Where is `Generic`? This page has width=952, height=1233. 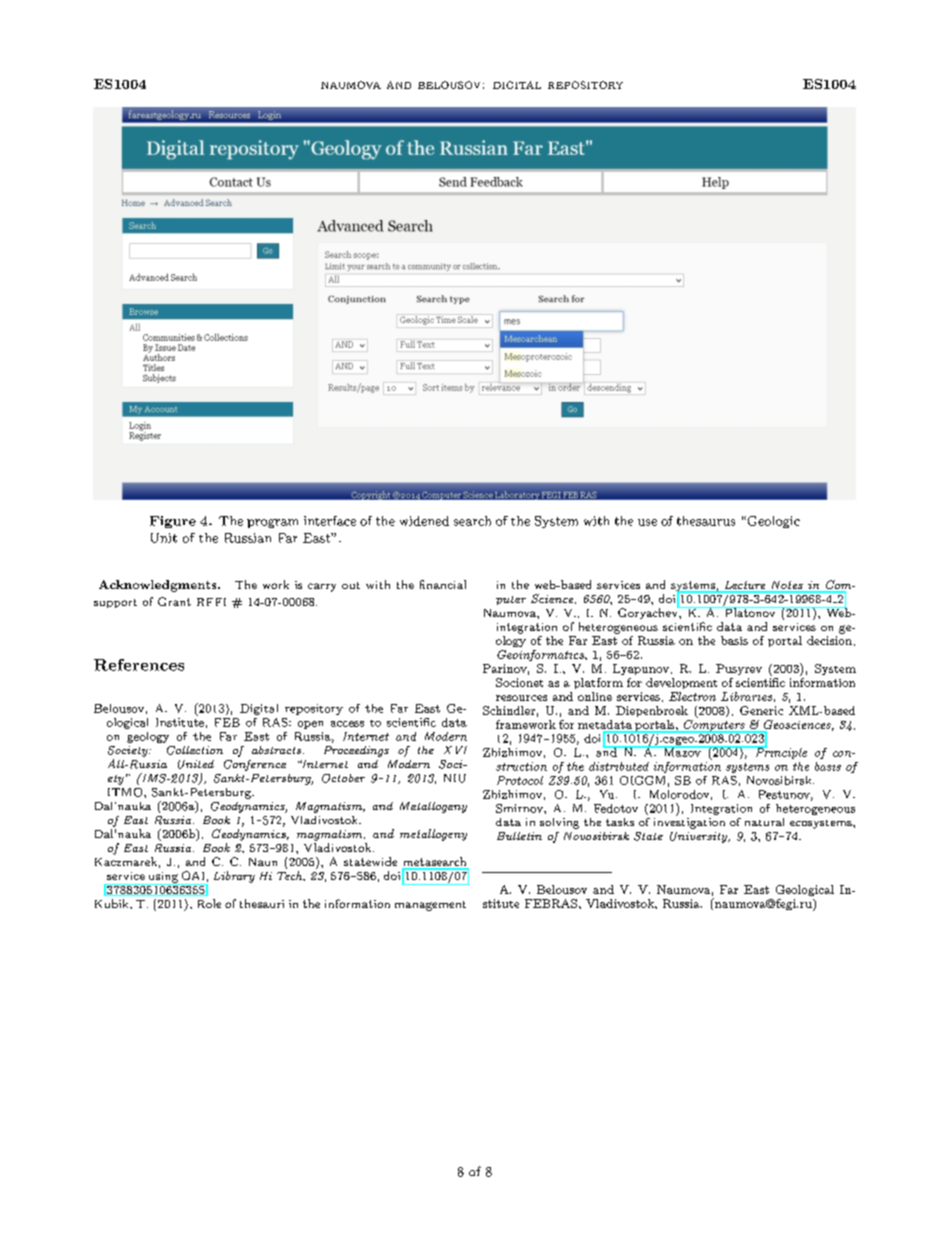
Generic is located at coordinates (761, 710).
